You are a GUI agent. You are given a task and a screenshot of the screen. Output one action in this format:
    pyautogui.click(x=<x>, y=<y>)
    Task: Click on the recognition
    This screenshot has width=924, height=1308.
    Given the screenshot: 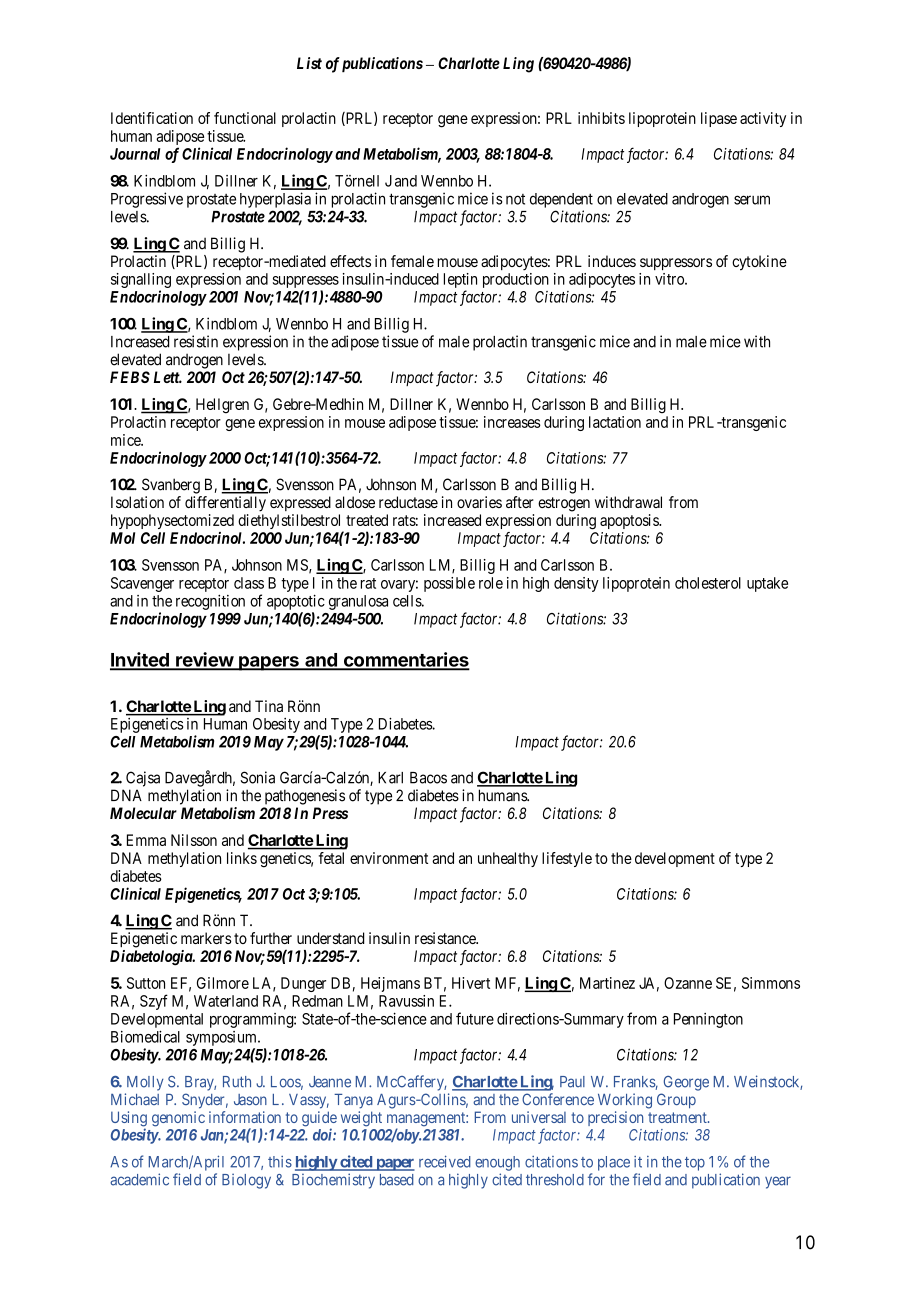 What is the action you would take?
    pyautogui.click(x=210, y=602)
